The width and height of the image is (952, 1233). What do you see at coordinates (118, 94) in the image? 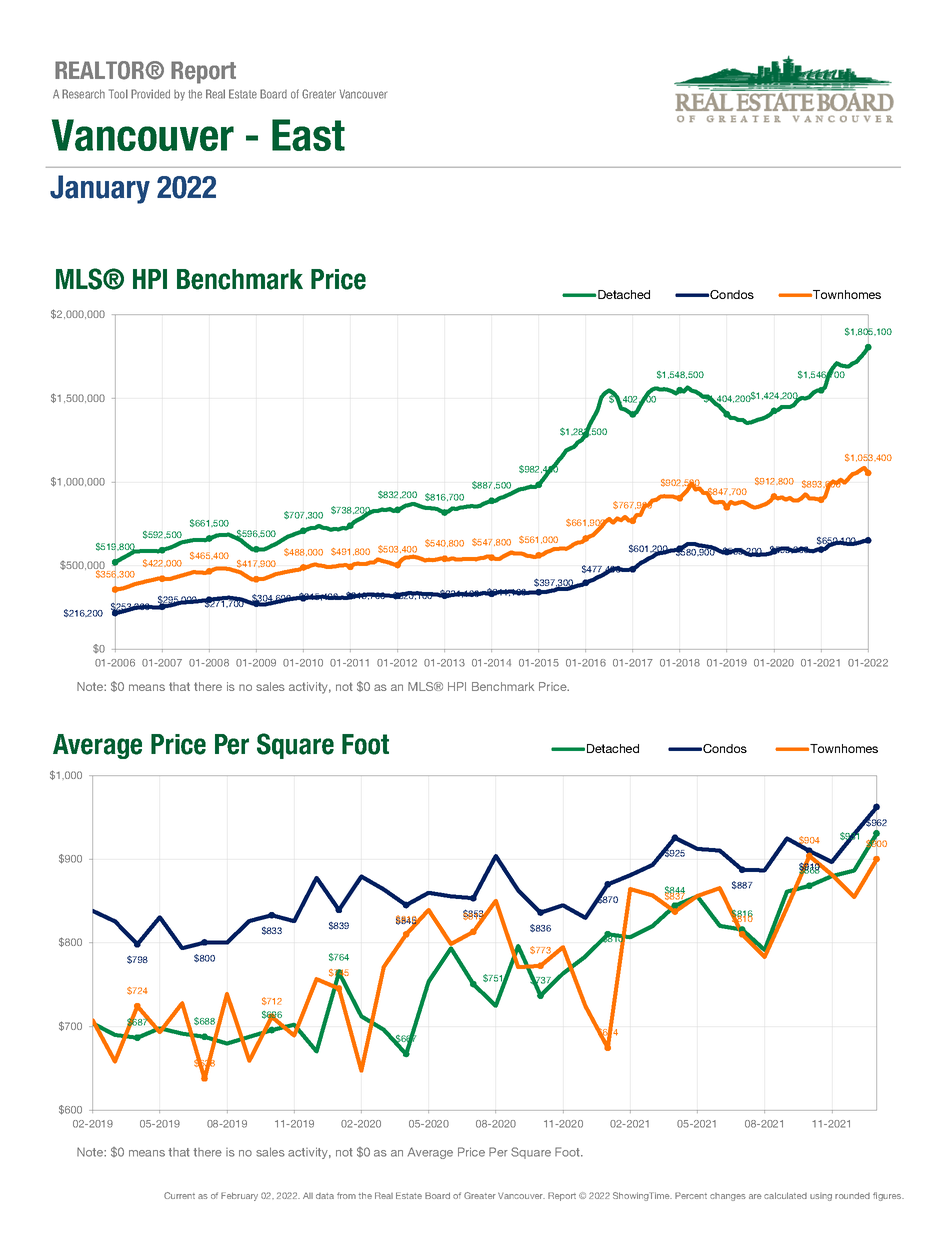
I see `Tool` at bounding box center [118, 94].
